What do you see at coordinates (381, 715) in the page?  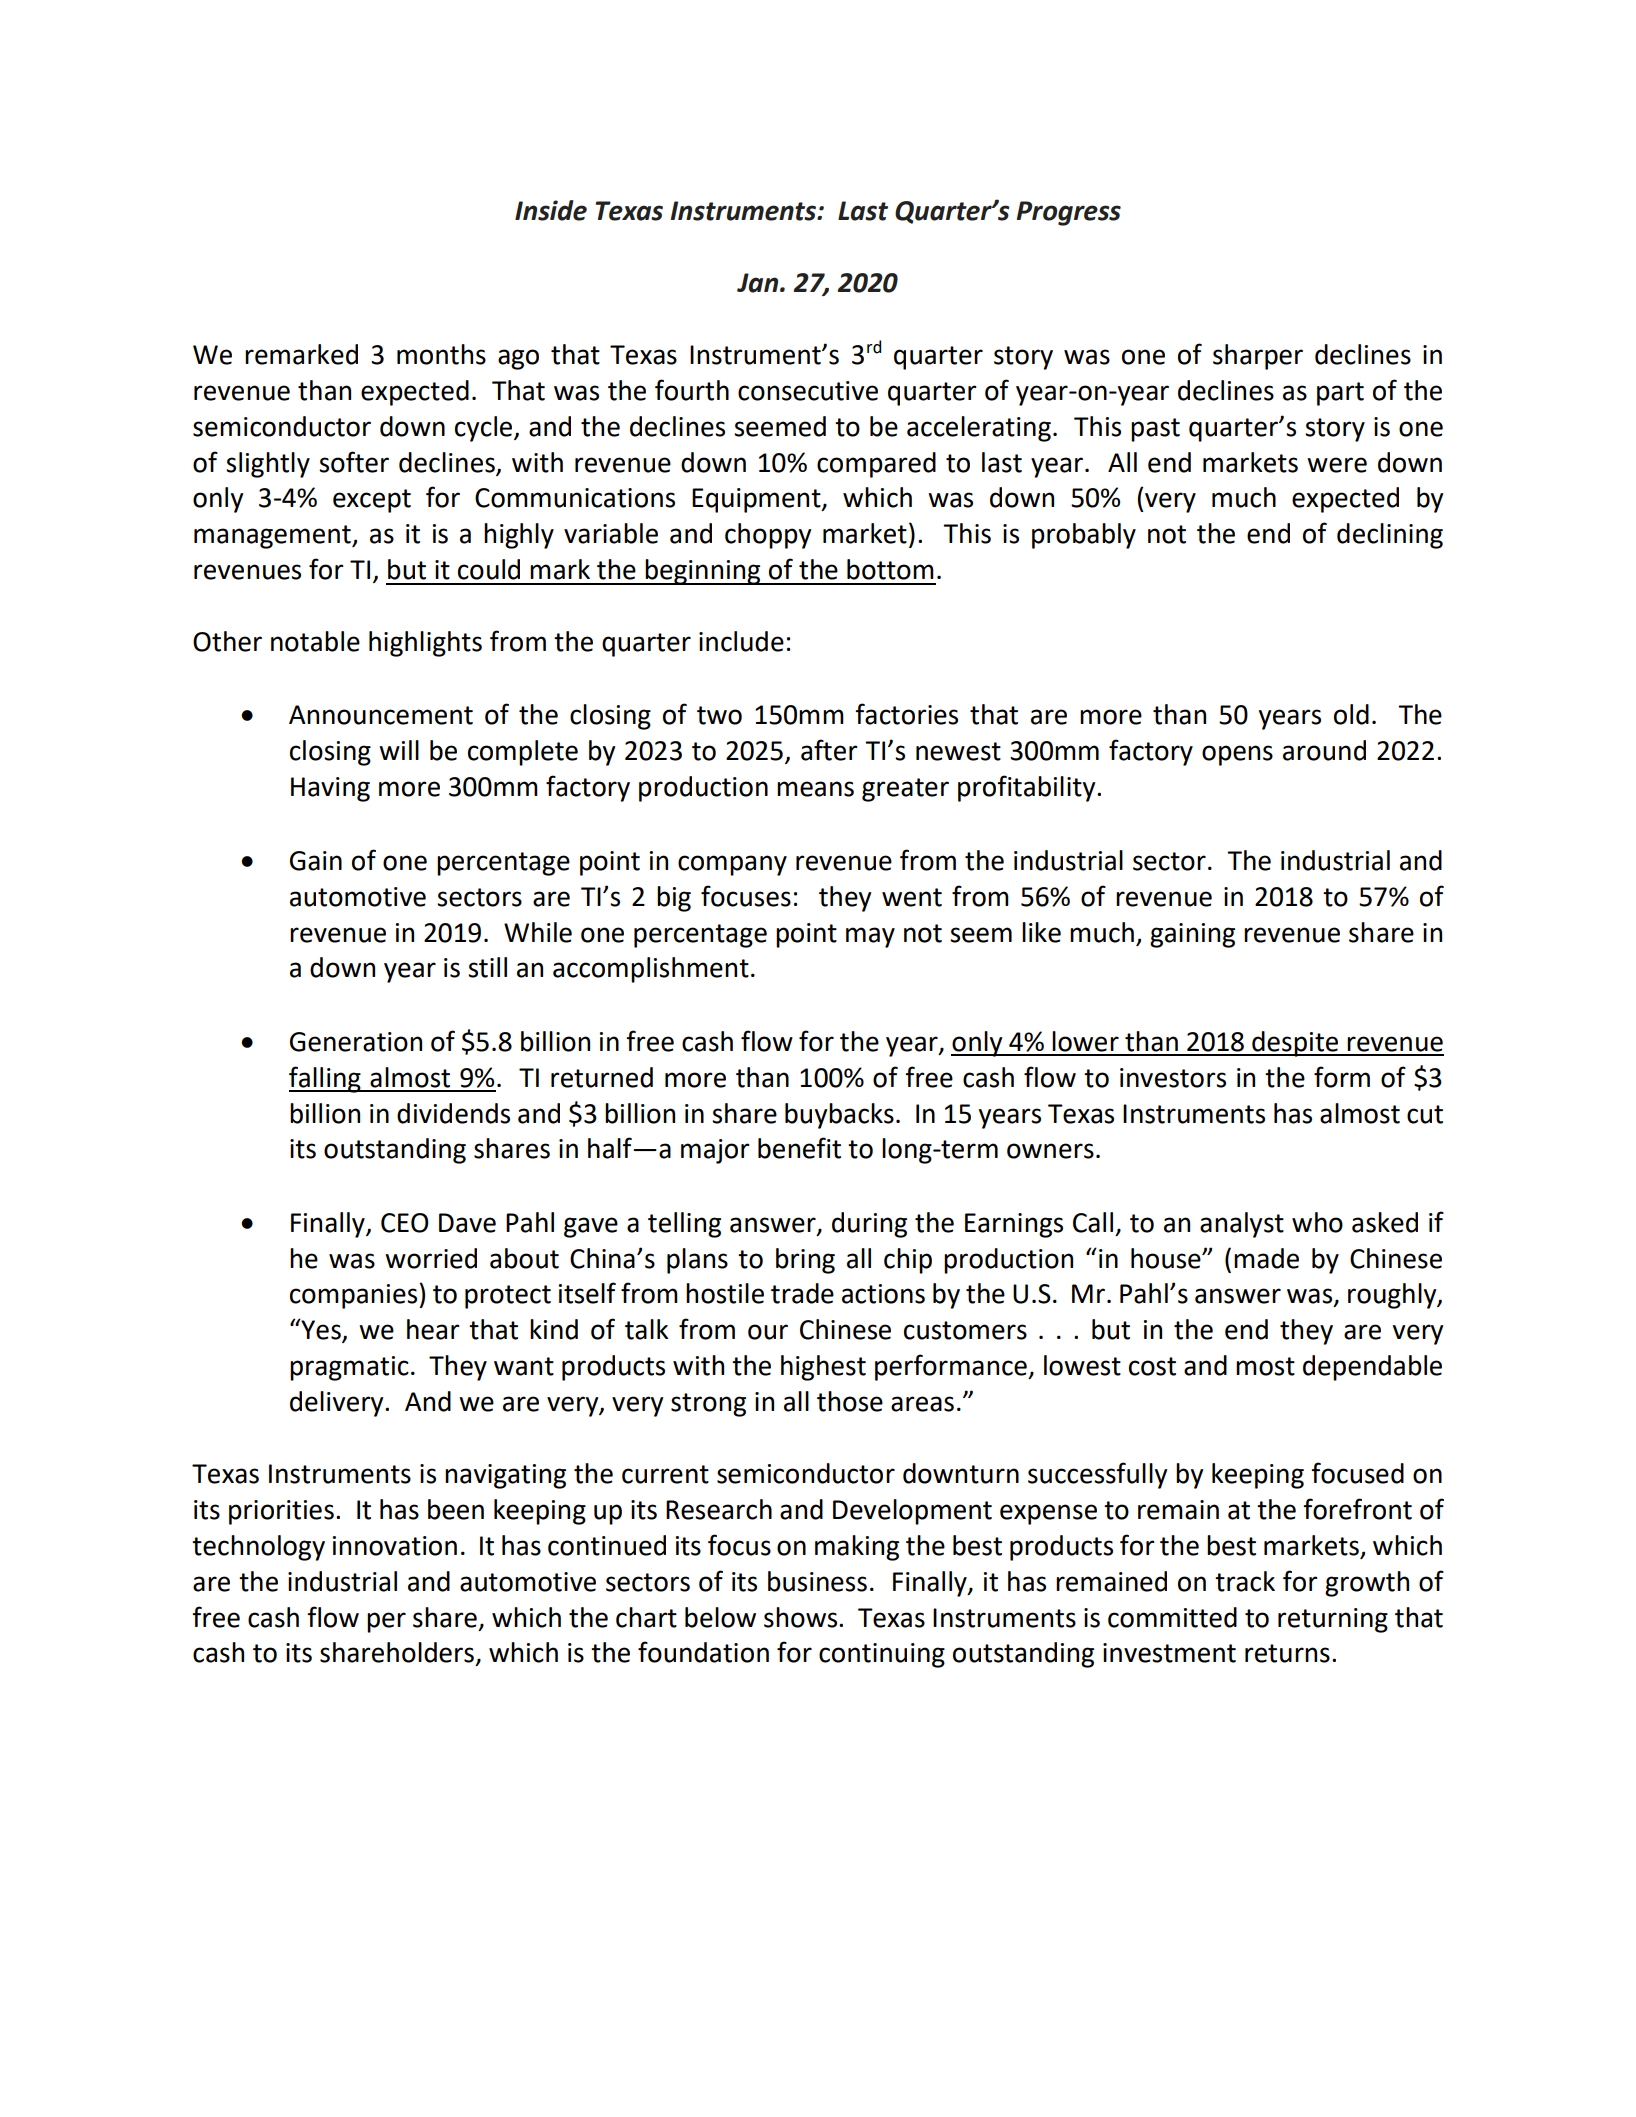 I see `Announcement` at bounding box center [381, 715].
